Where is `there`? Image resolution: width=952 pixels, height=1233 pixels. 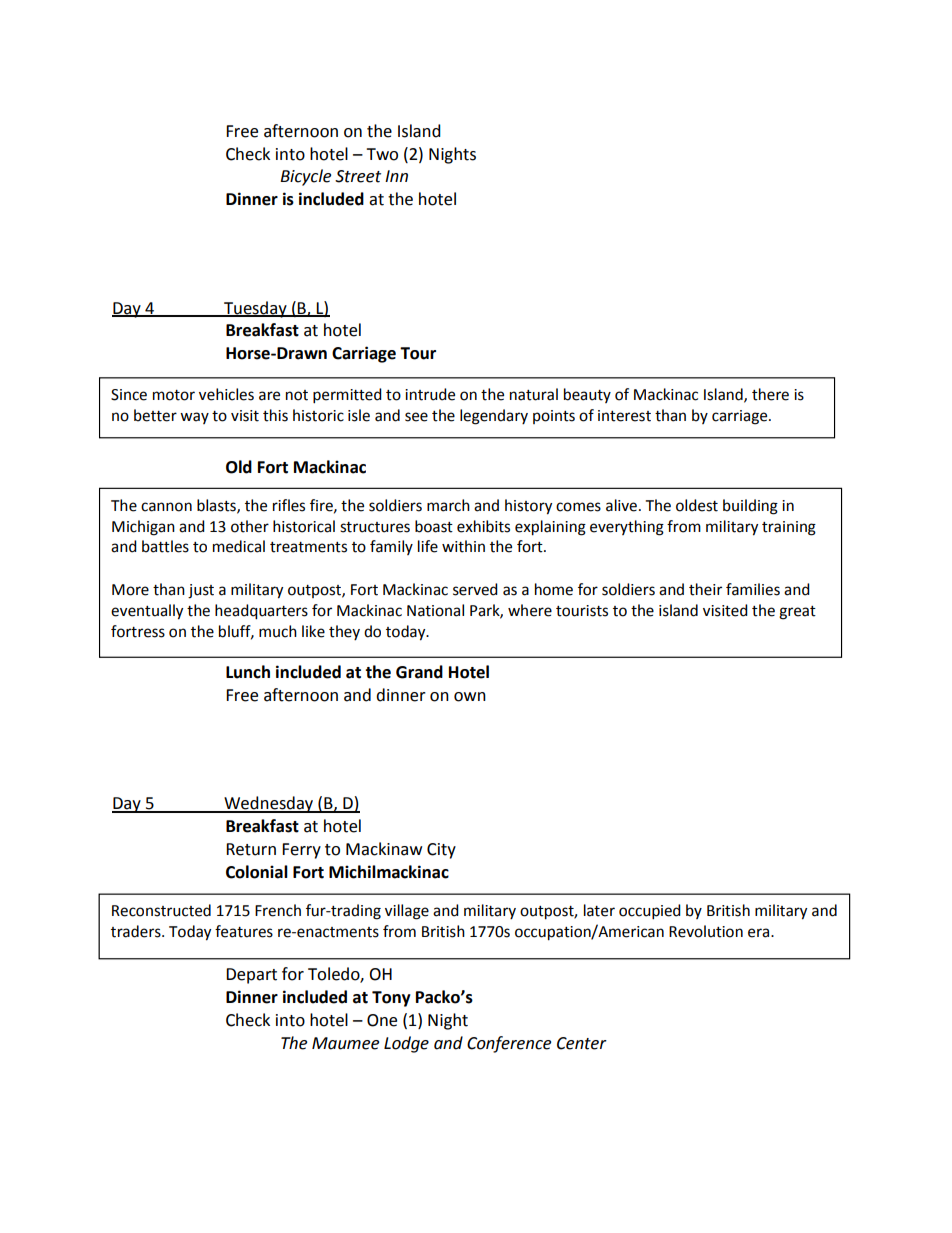
there is located at coordinates (770, 394).
